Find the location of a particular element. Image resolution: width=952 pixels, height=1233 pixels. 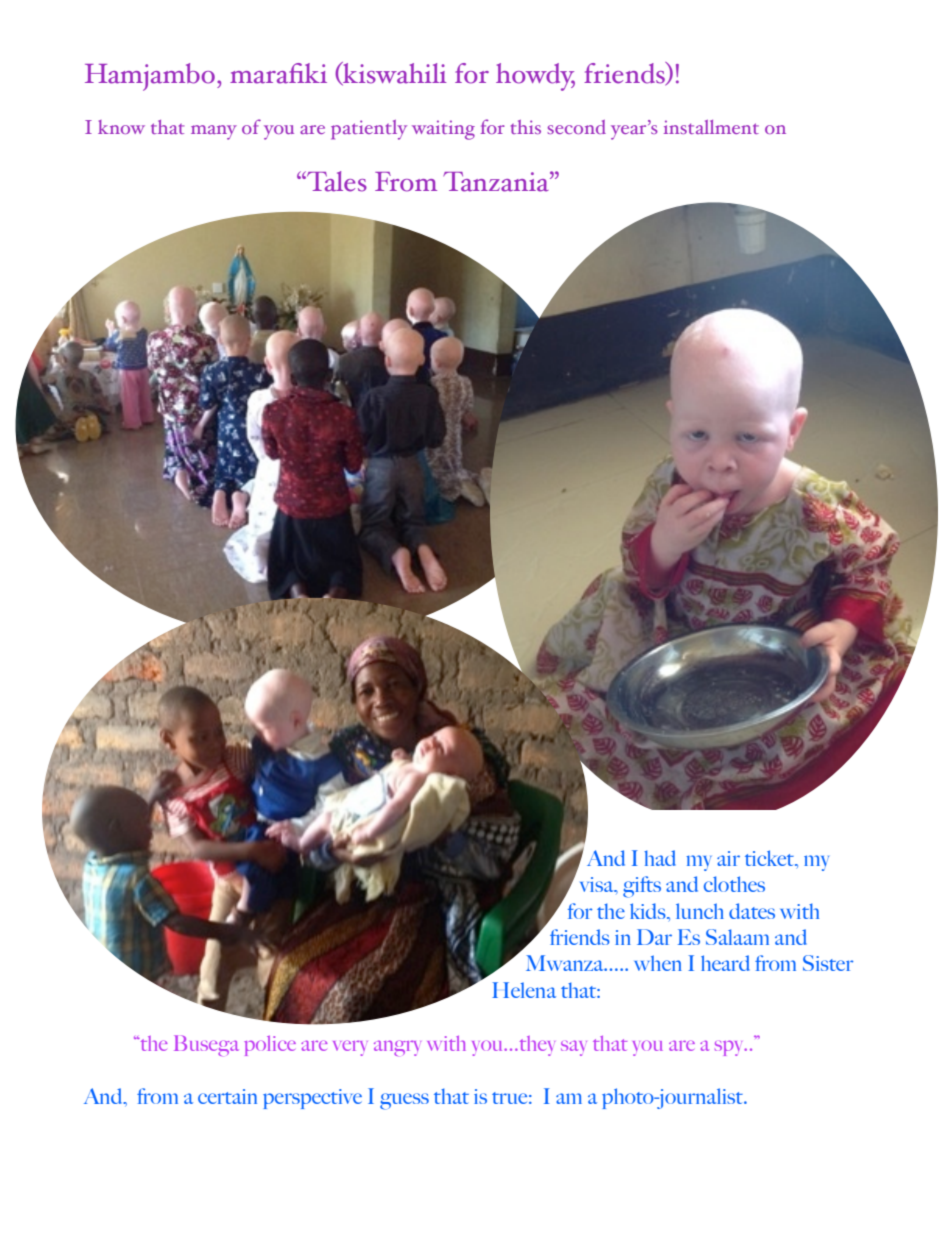

waiting is located at coordinates (443, 130).
